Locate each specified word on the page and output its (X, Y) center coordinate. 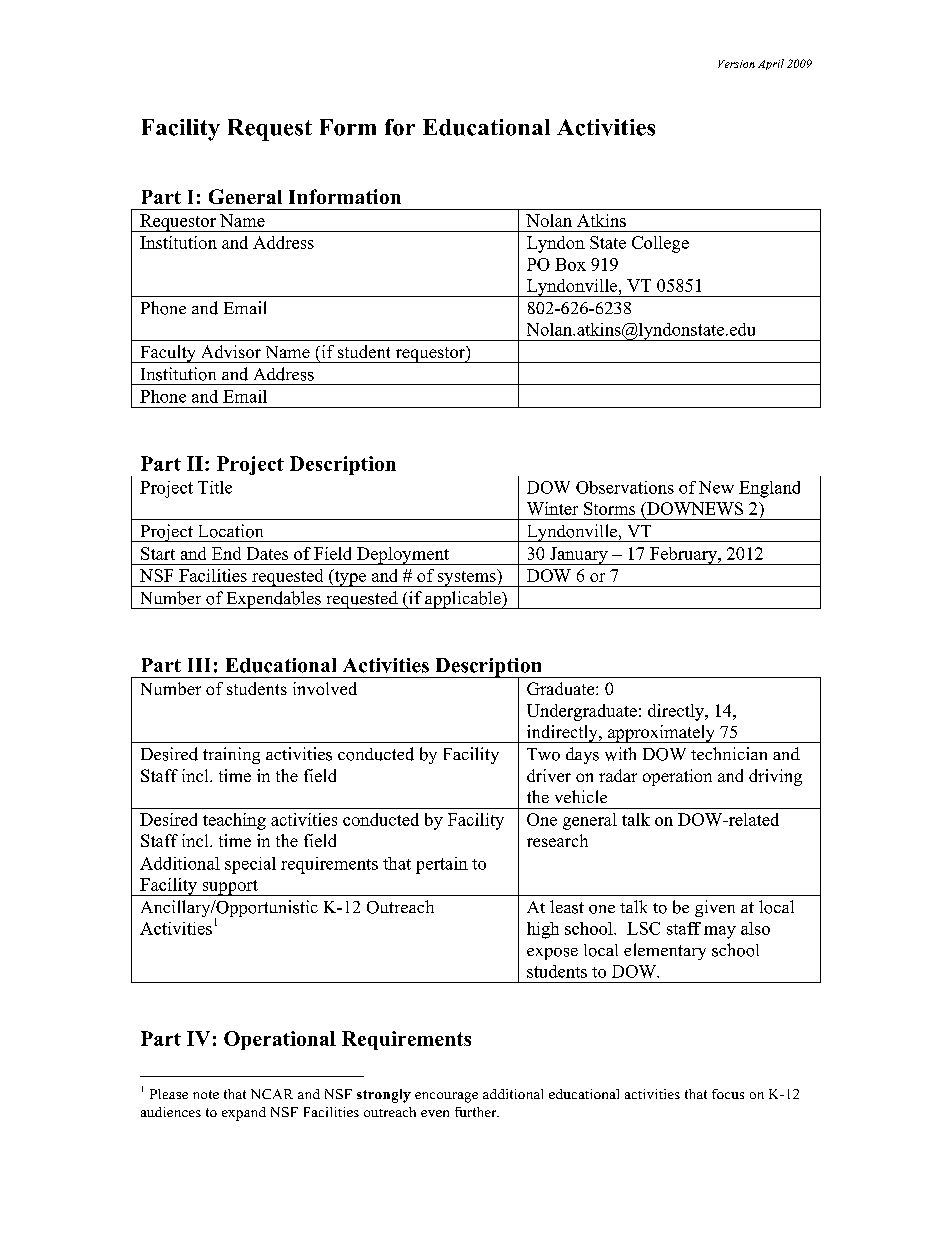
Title (215, 487)
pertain (442, 865)
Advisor (231, 351)
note (206, 1094)
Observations (625, 487)
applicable (463, 600)
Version (736, 64)
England (769, 489)
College (660, 244)
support (230, 888)
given (715, 908)
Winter (552, 508)
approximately (661, 734)
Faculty (168, 354)
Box (570, 264)
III (199, 665)
